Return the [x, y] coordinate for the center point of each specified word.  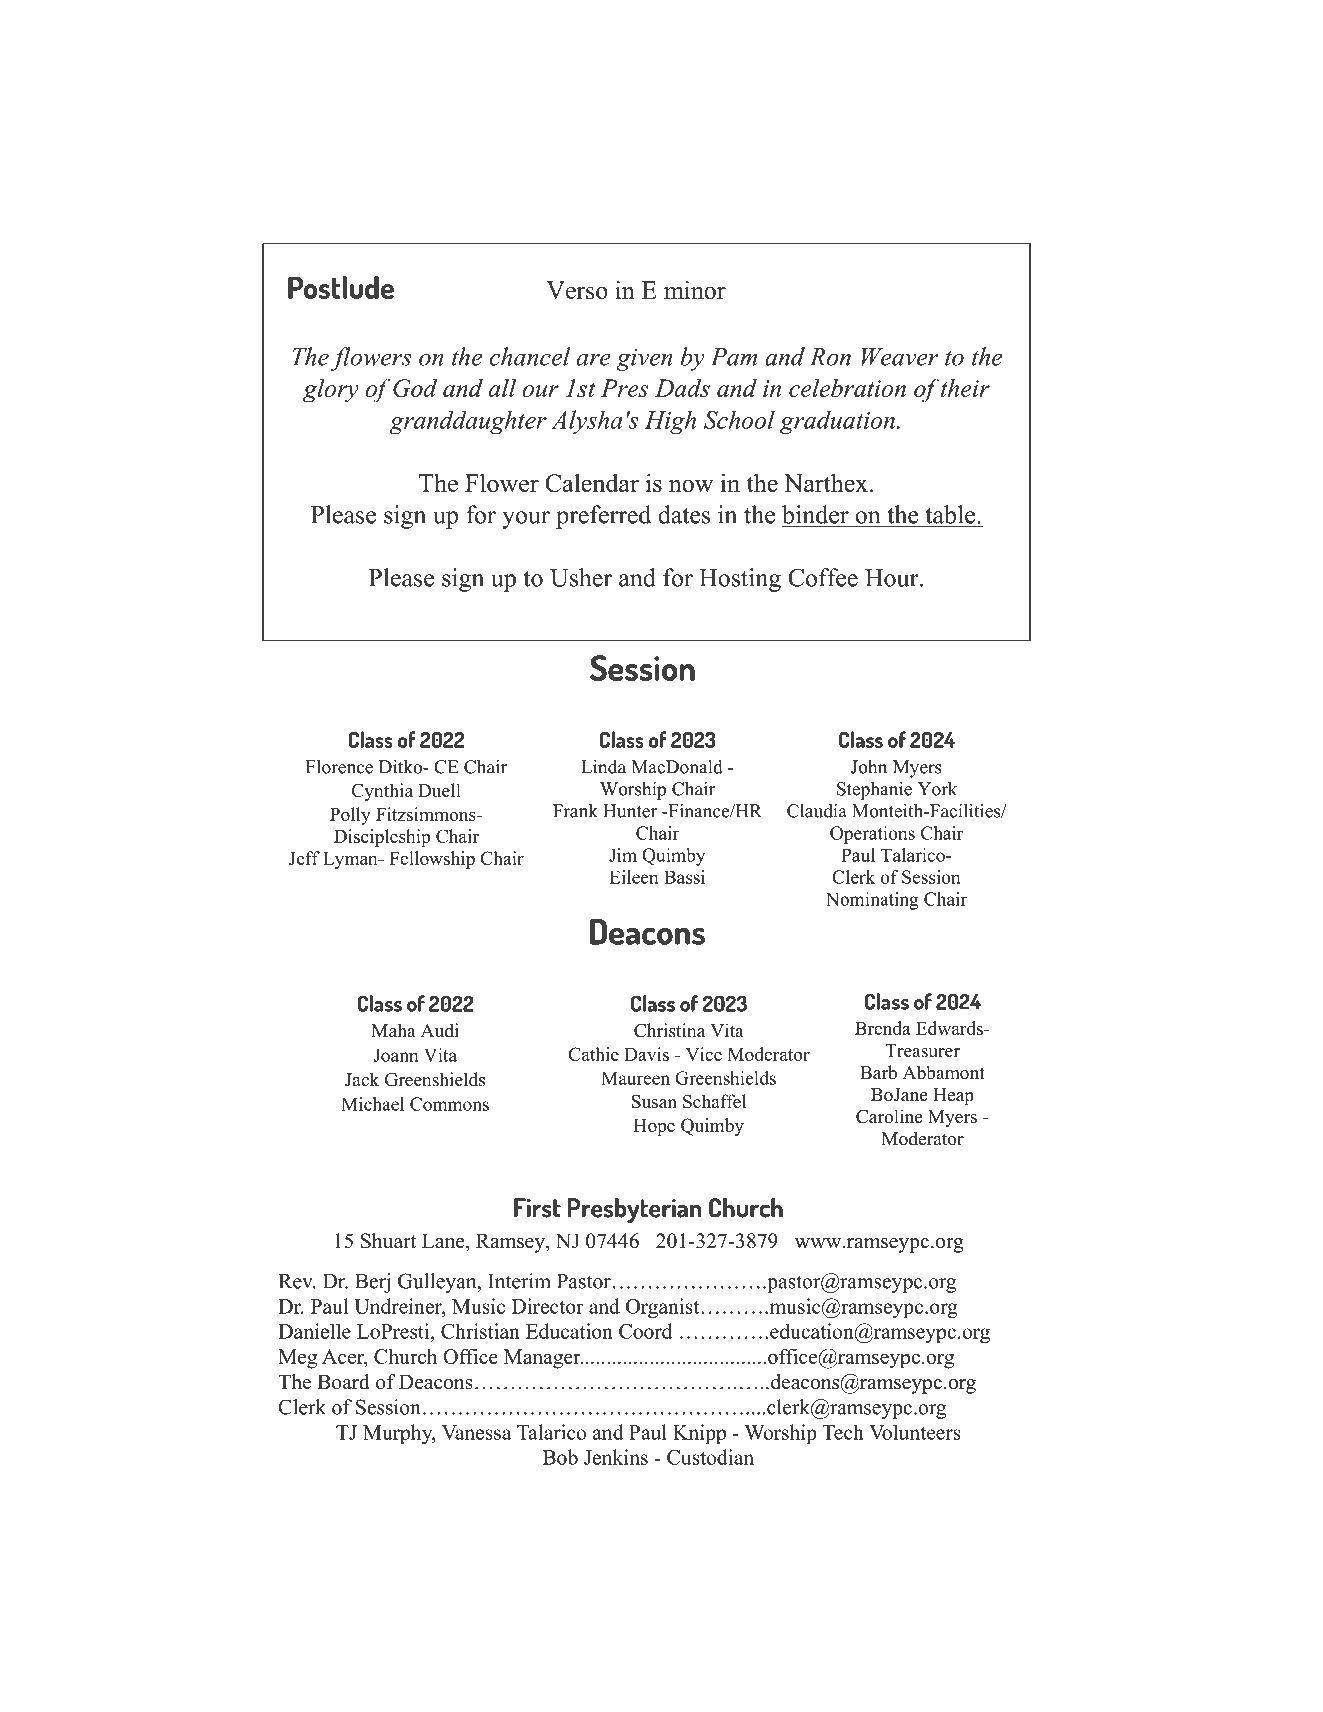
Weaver [900, 357]
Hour [893, 578]
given [644, 360]
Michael [372, 1104]
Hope [654, 1127]
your [526, 520]
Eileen [634, 877]
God [415, 388]
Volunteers [915, 1432]
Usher [581, 577]
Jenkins [616, 1457]
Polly [350, 816]
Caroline [889, 1116]
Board [343, 1382]
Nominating [872, 901]
